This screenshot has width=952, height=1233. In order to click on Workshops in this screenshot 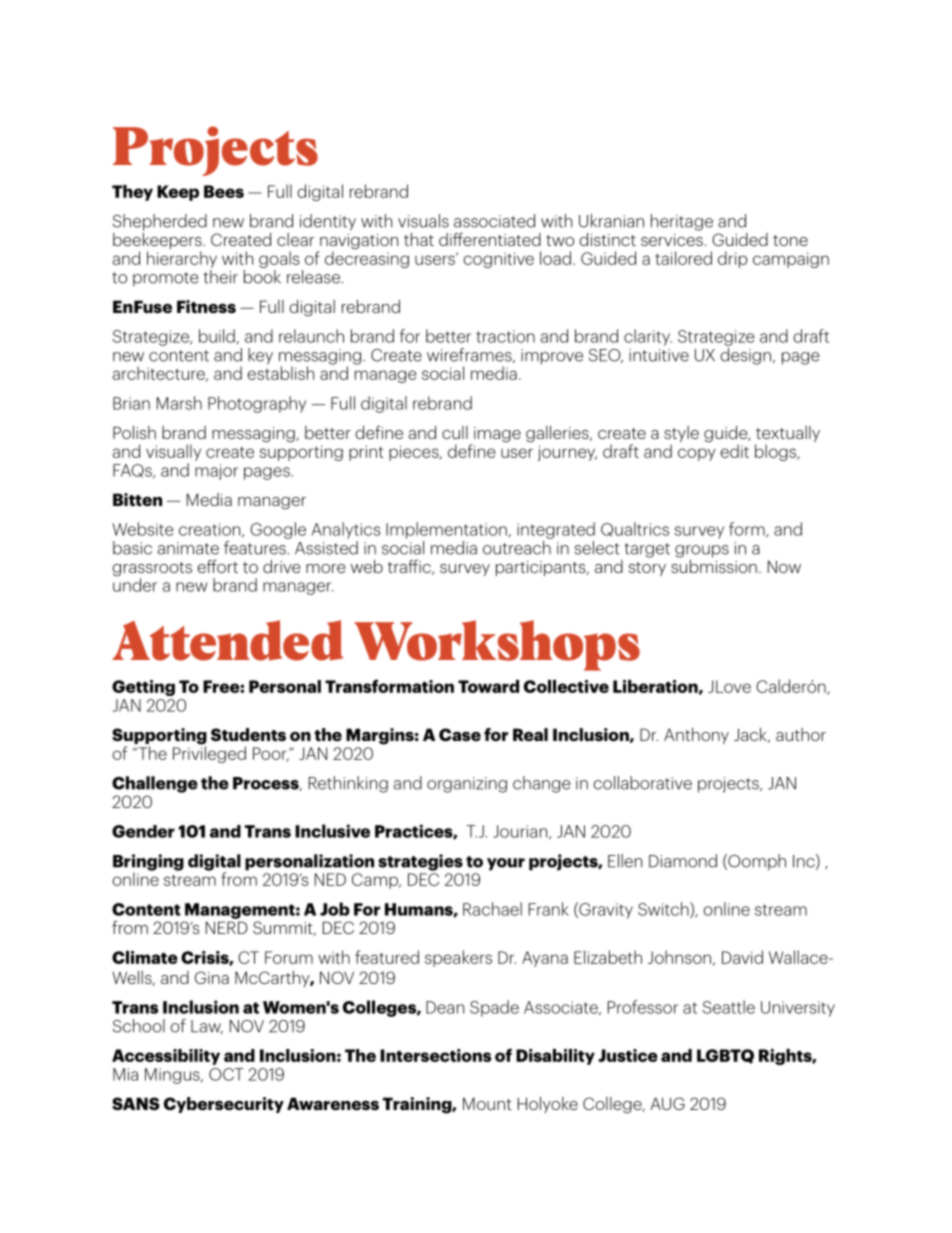, I will do `click(497, 645)`.
